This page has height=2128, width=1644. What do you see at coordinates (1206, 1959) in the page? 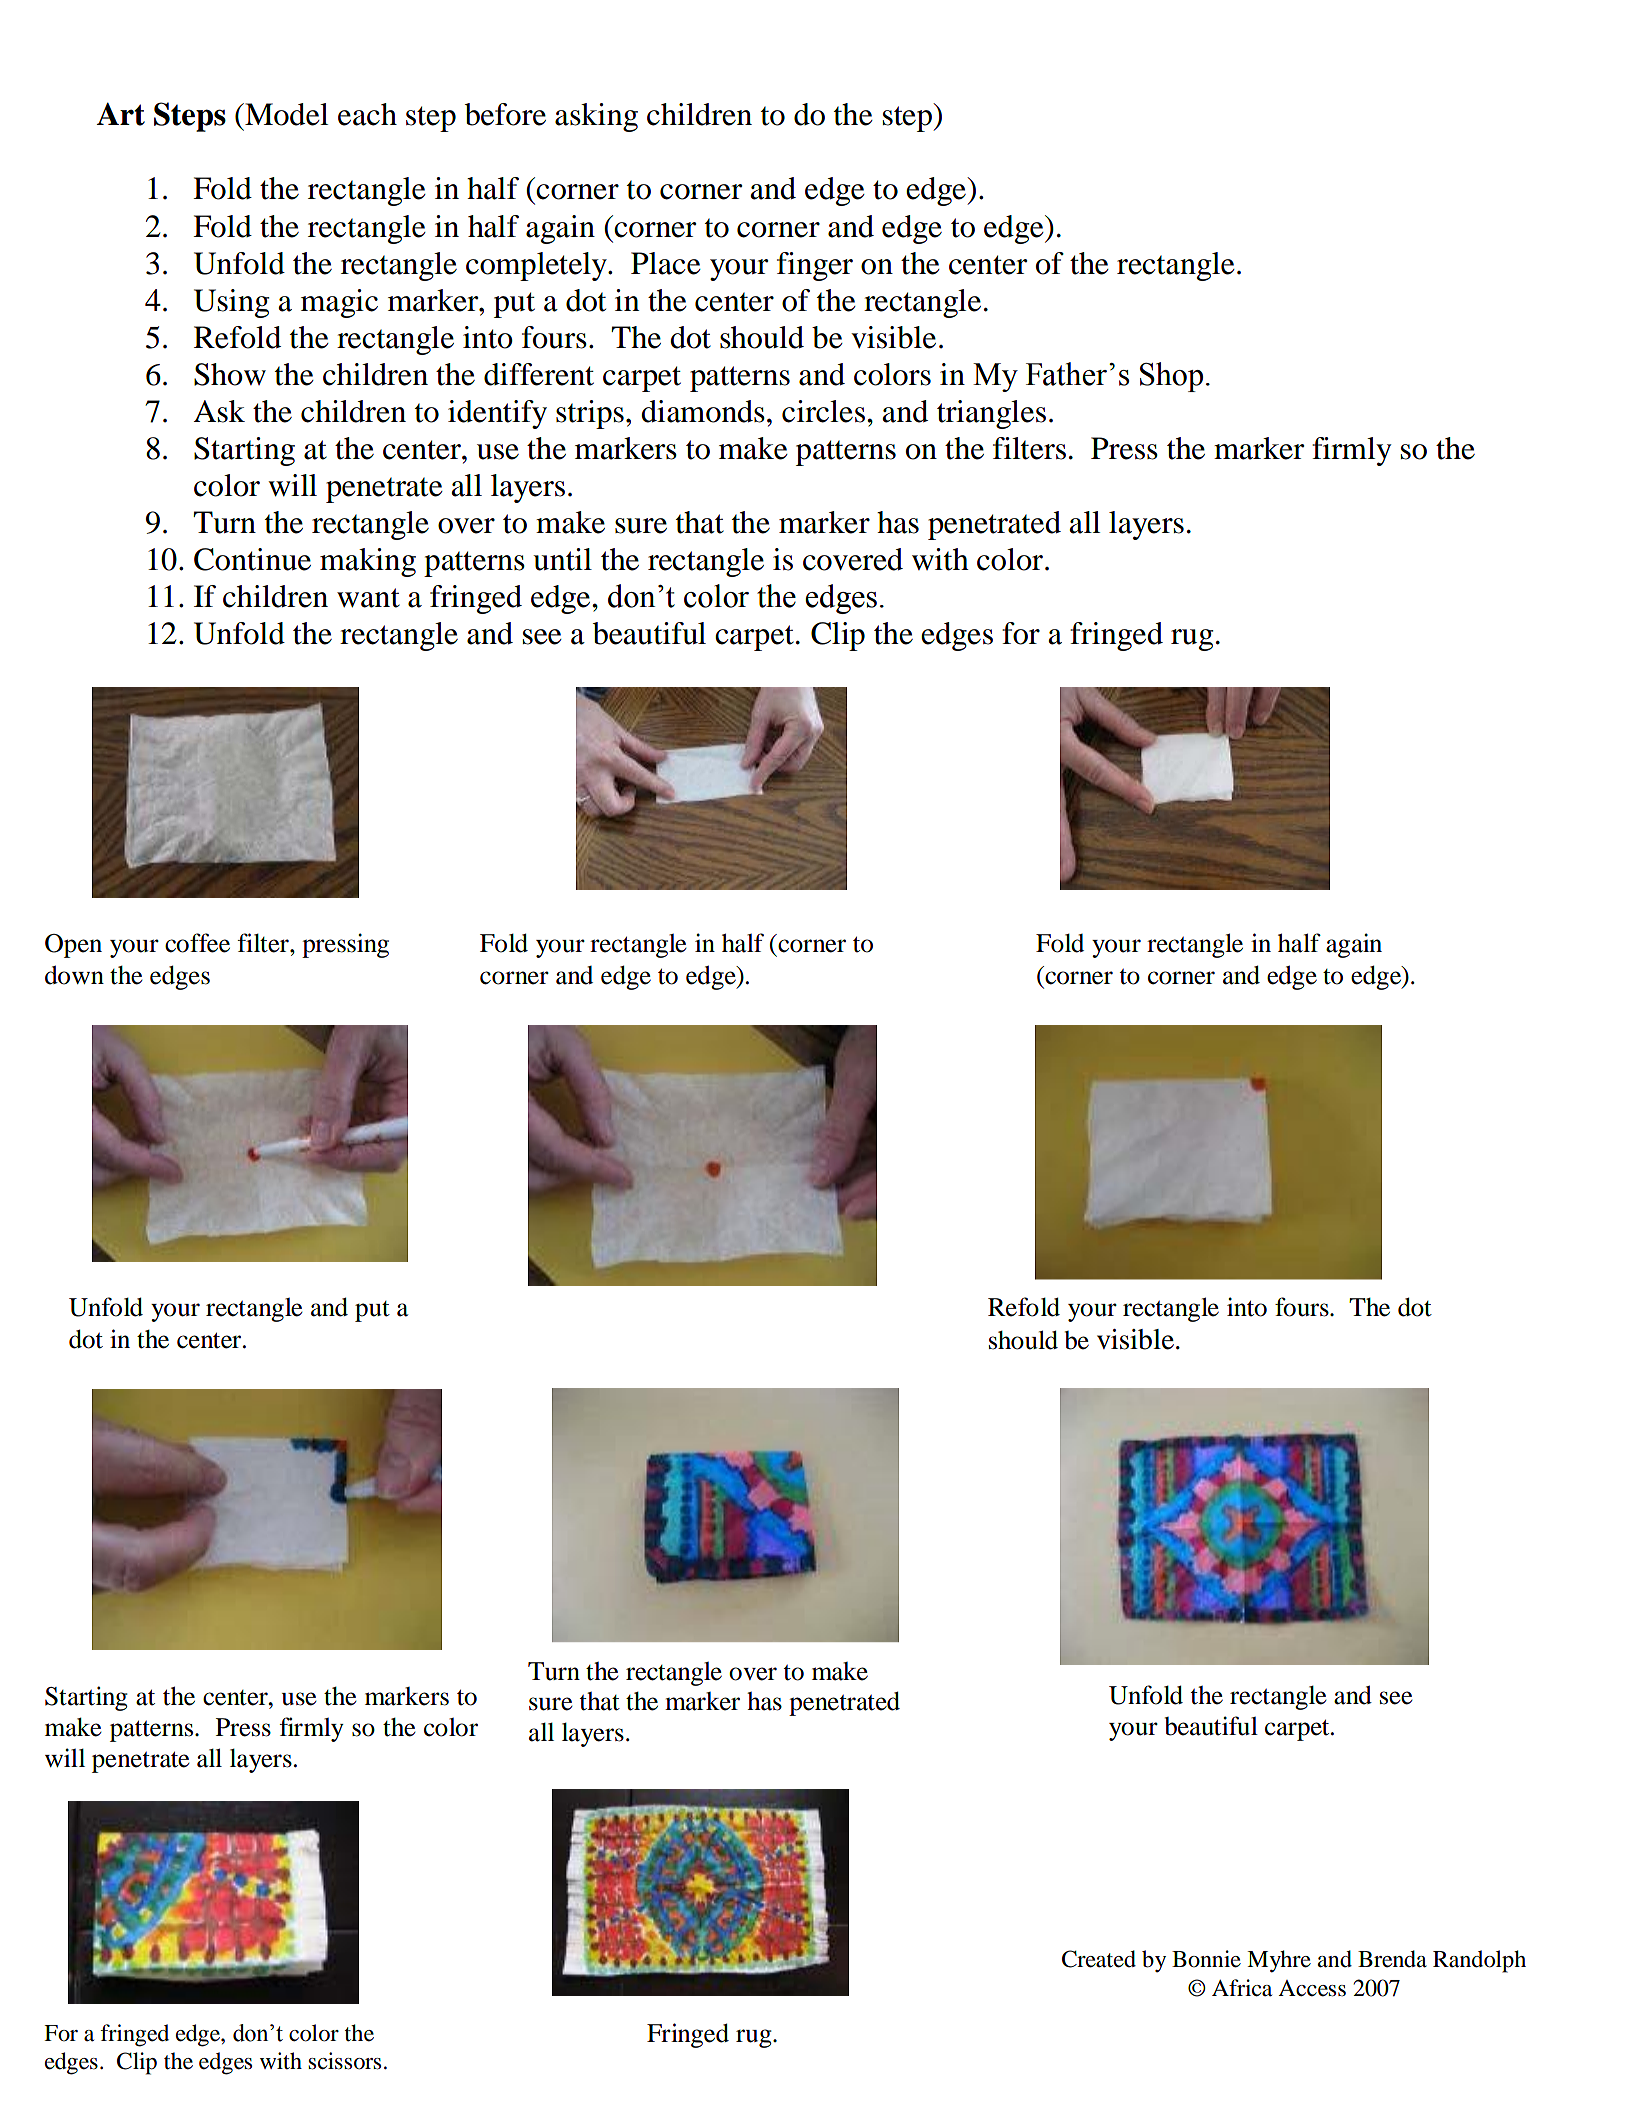
I see `Bonnie` at bounding box center [1206, 1959].
